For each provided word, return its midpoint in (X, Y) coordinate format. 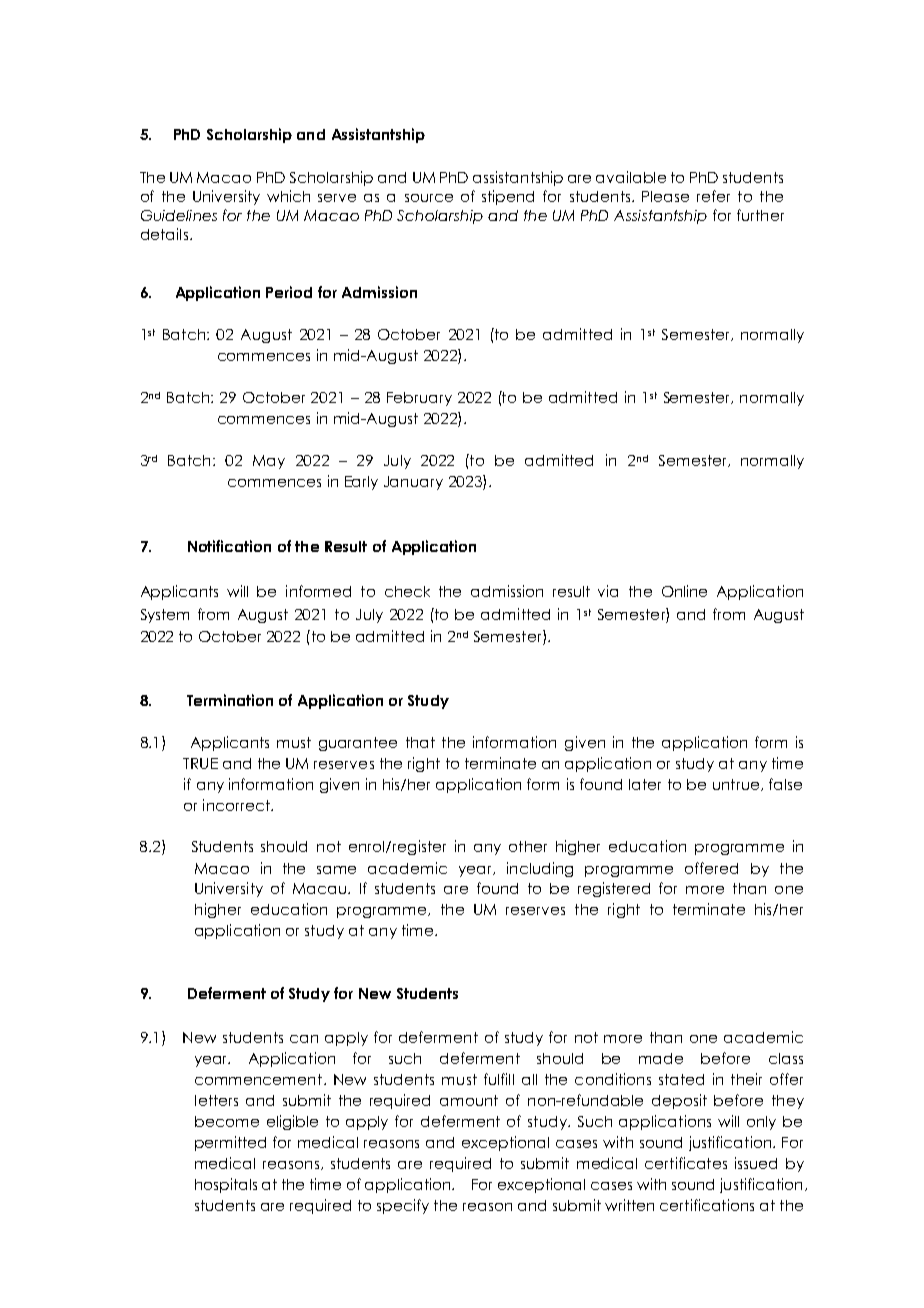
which (288, 196)
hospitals (226, 1185)
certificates (686, 1163)
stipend (508, 197)
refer (713, 196)
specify (403, 1206)
